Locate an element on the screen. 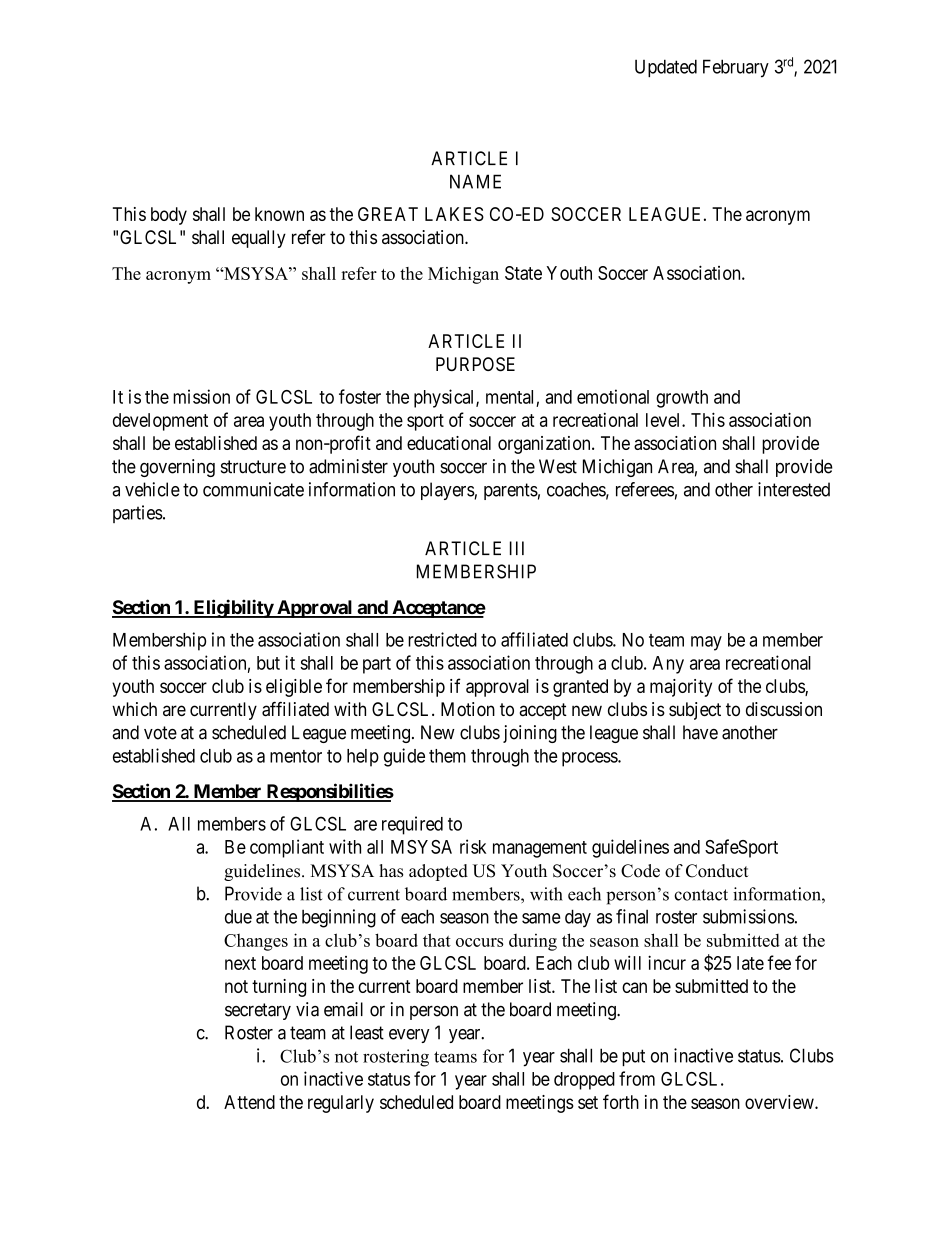  February is located at coordinates (736, 68).
